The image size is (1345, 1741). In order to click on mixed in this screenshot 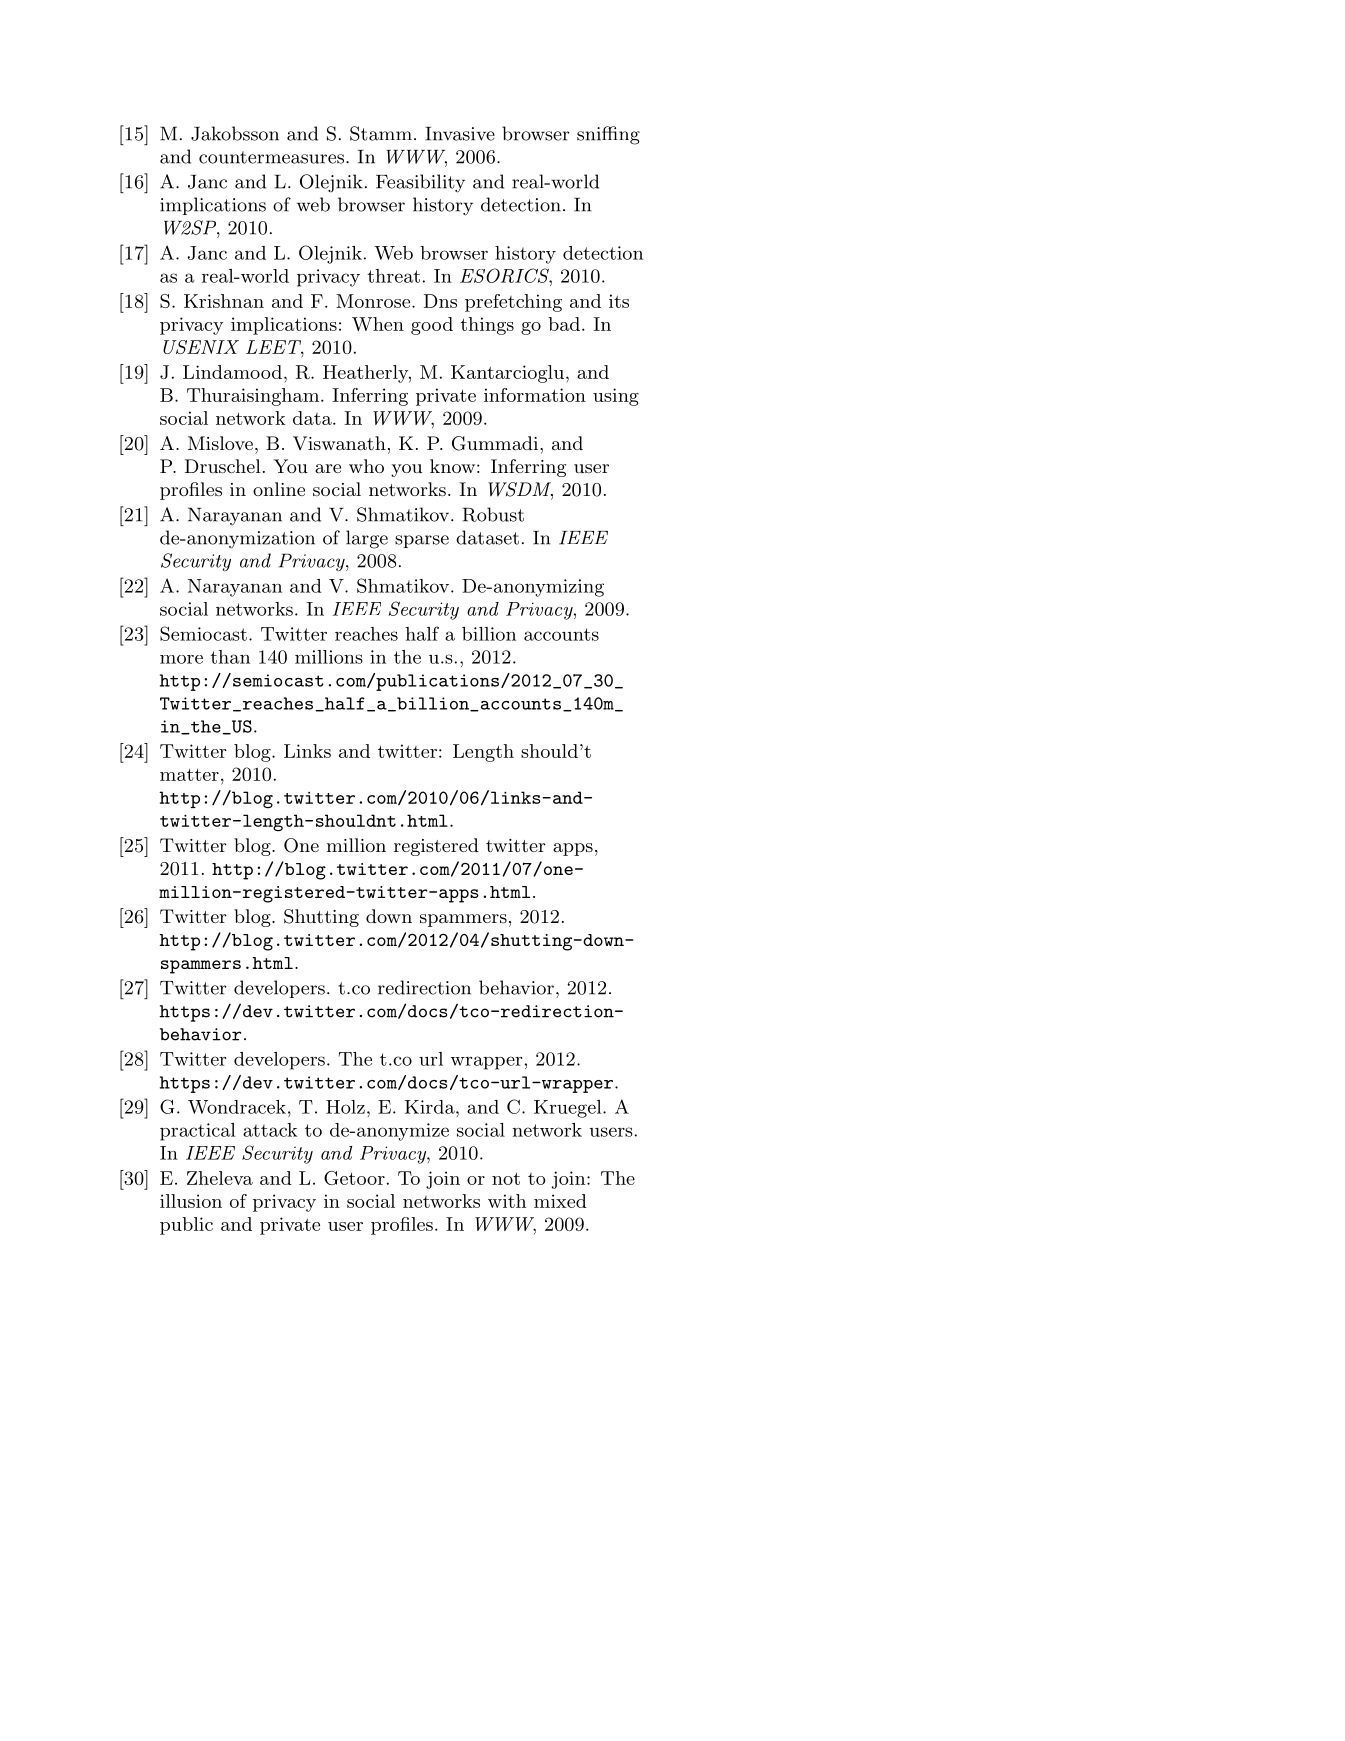, I will do `click(560, 1201)`.
